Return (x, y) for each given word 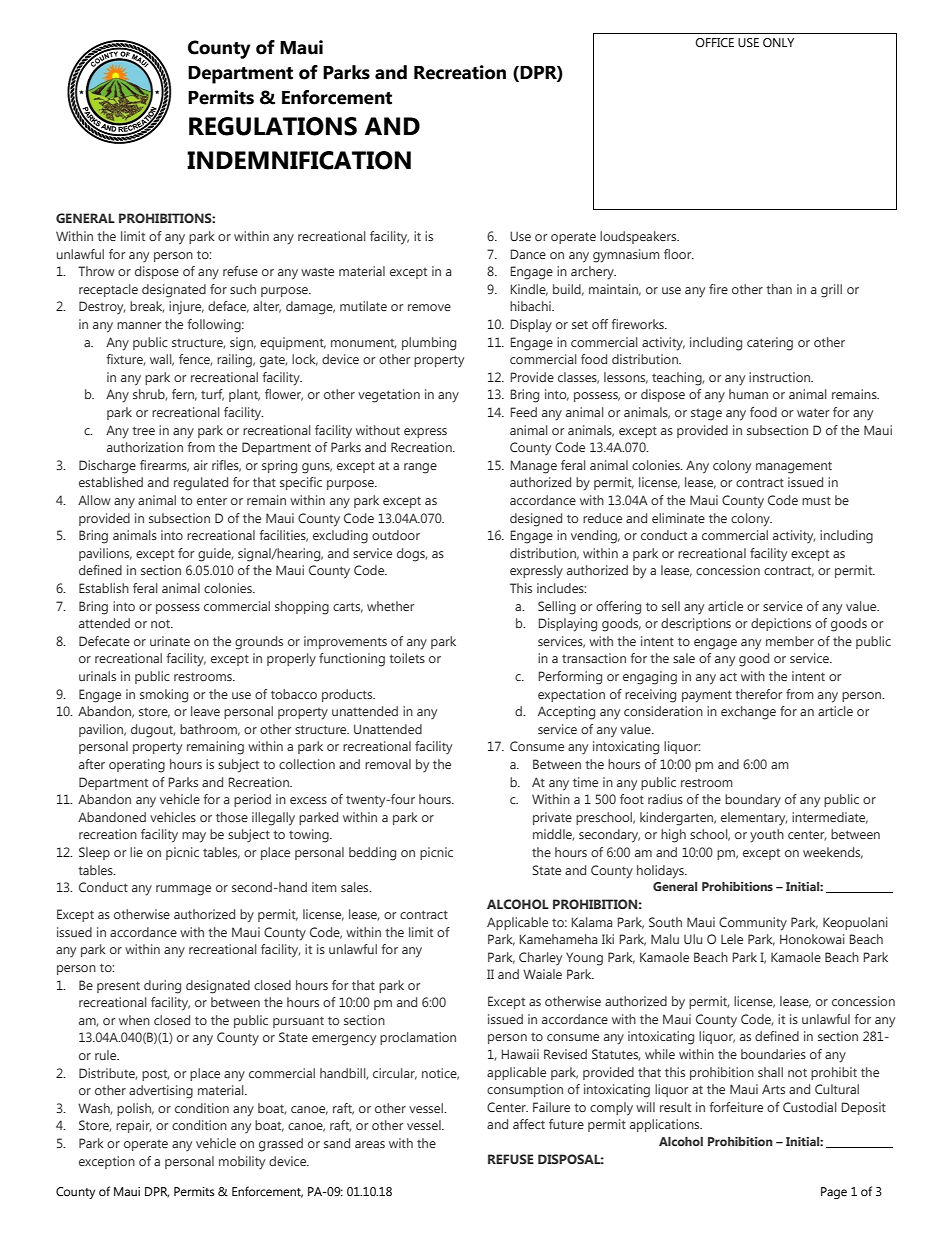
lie (136, 852)
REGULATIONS (273, 126)
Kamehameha (559, 939)
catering (770, 344)
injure (186, 308)
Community (753, 924)
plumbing (429, 344)
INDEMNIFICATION (299, 160)
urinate (170, 641)
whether (390, 606)
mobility (242, 1162)
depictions (781, 624)
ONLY (778, 43)
